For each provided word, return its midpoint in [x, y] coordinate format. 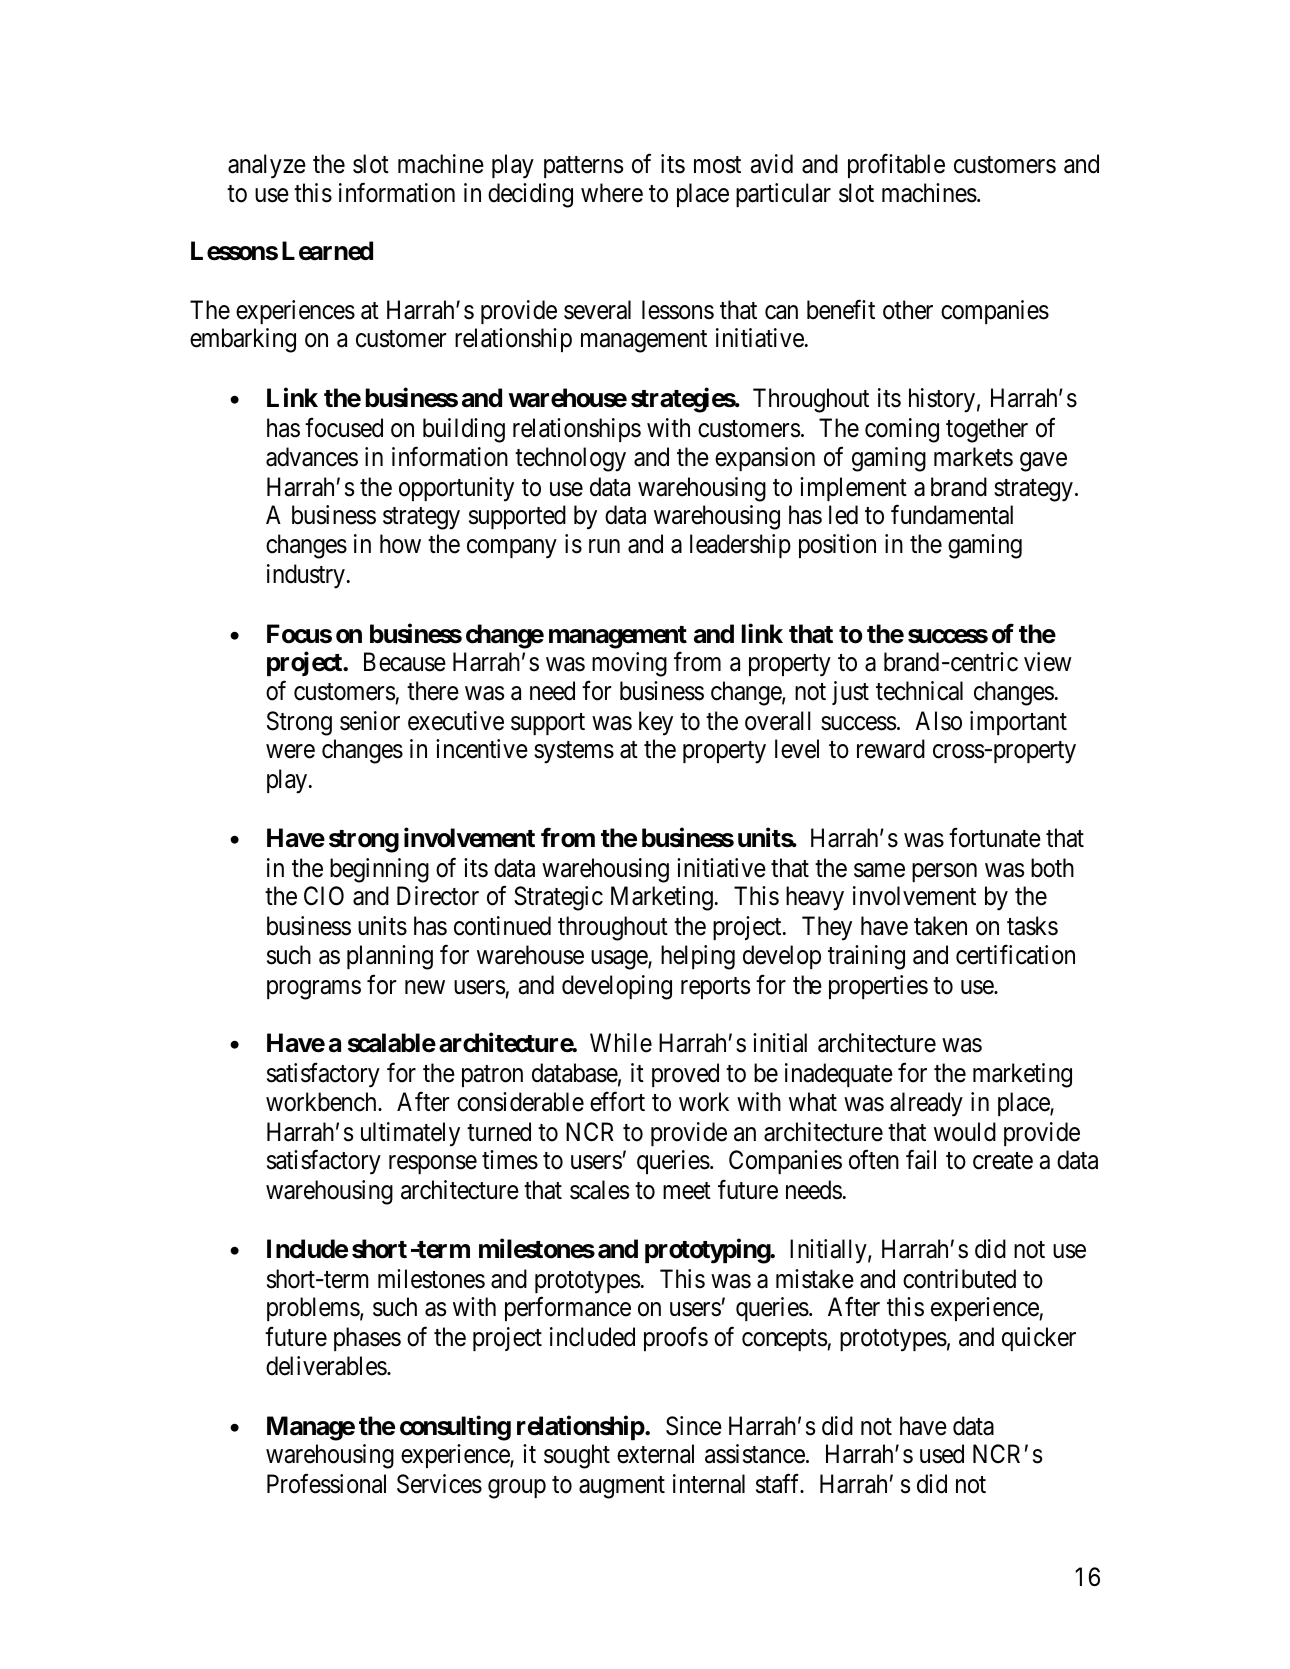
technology [570, 459]
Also [938, 721]
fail [921, 1160]
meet [687, 1191]
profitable [896, 166]
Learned [327, 251]
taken [940, 926]
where [612, 193]
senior [370, 721]
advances [312, 457]
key [656, 723]
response [433, 1164]
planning [390, 957]
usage [620, 960]
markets [973, 457]
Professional [326, 1484]
